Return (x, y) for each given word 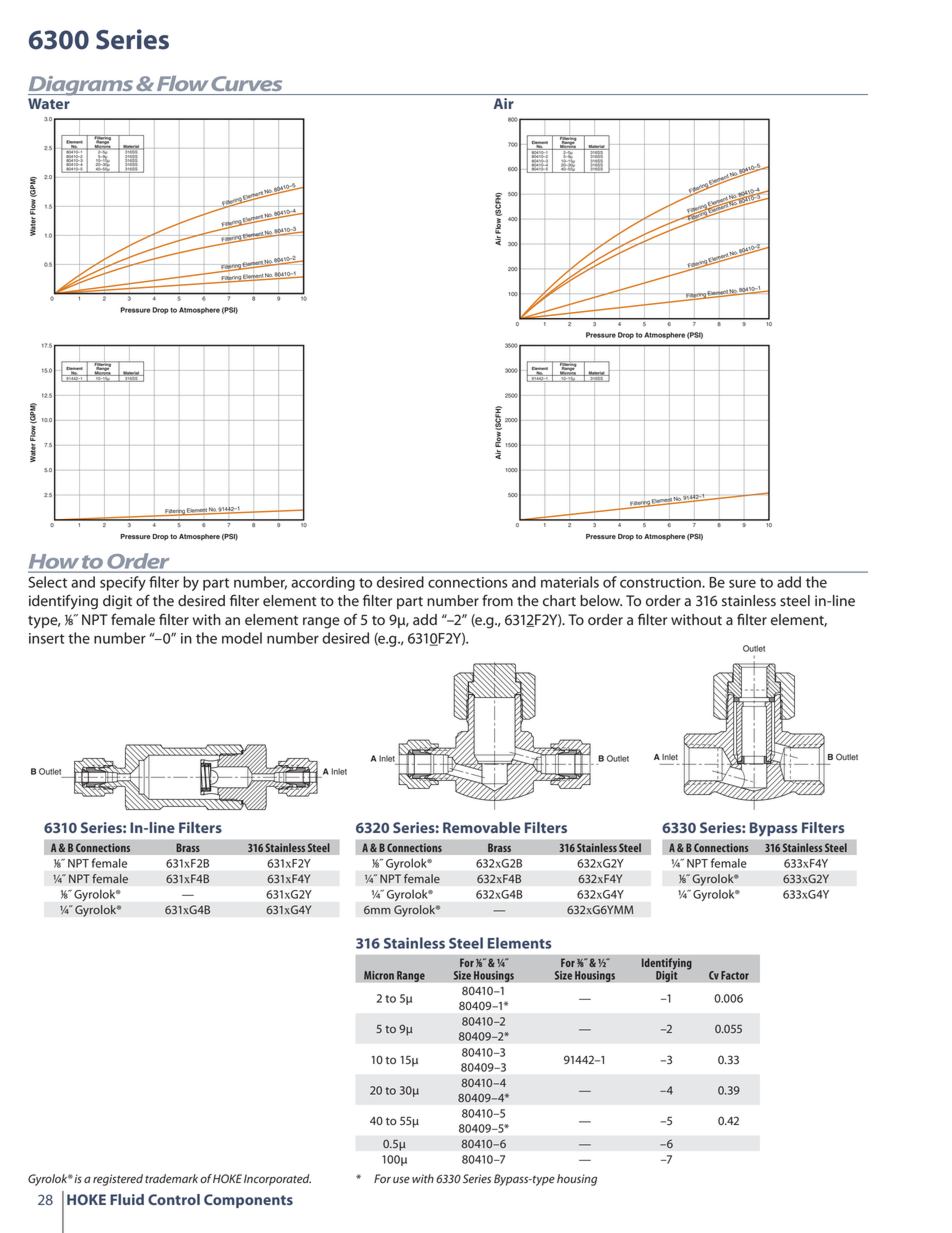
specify (123, 583)
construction (661, 582)
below (601, 601)
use (401, 1180)
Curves (247, 83)
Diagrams (82, 86)
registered (118, 1180)
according (323, 583)
